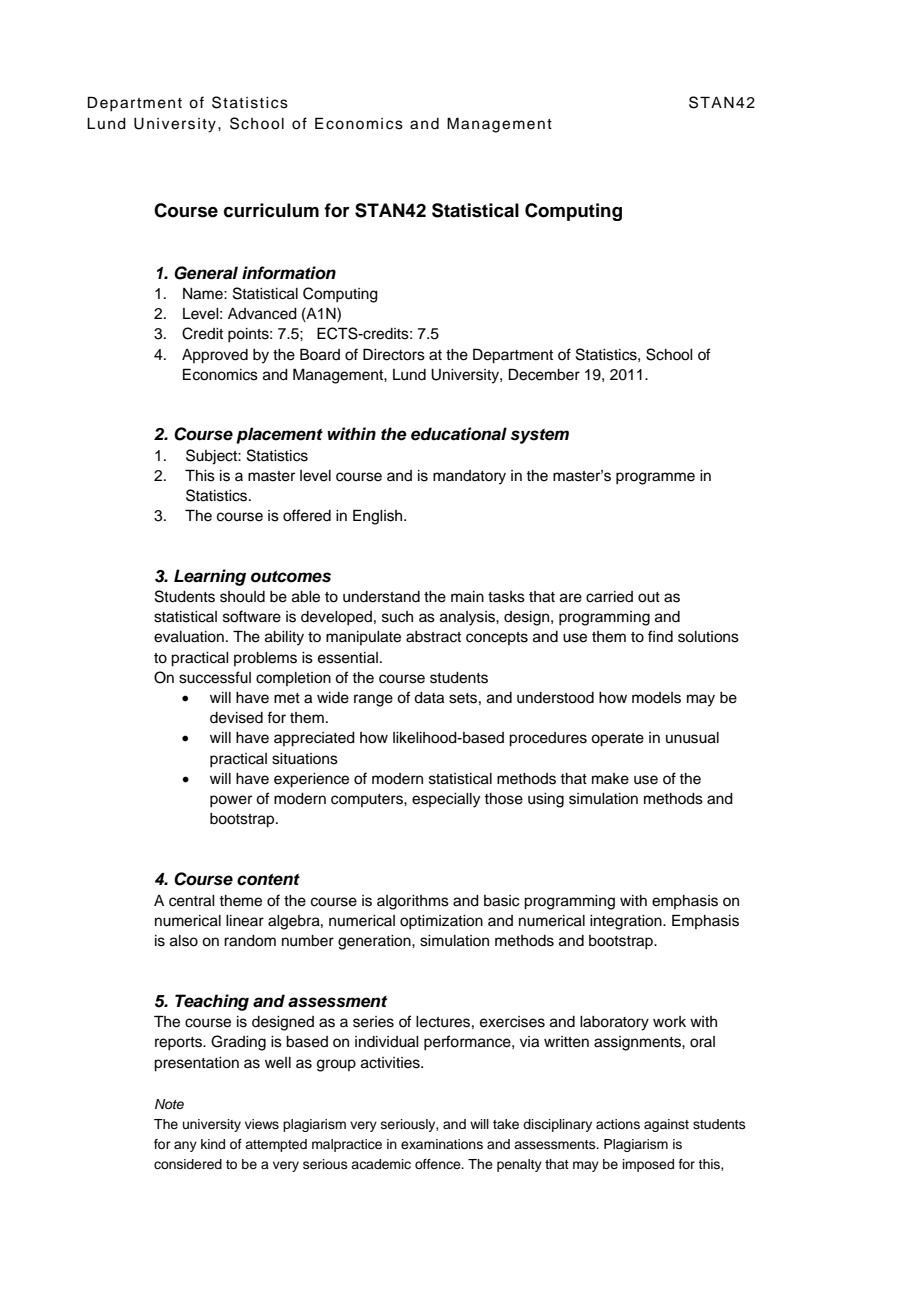  I want to click on examinations, so click(442, 1144).
